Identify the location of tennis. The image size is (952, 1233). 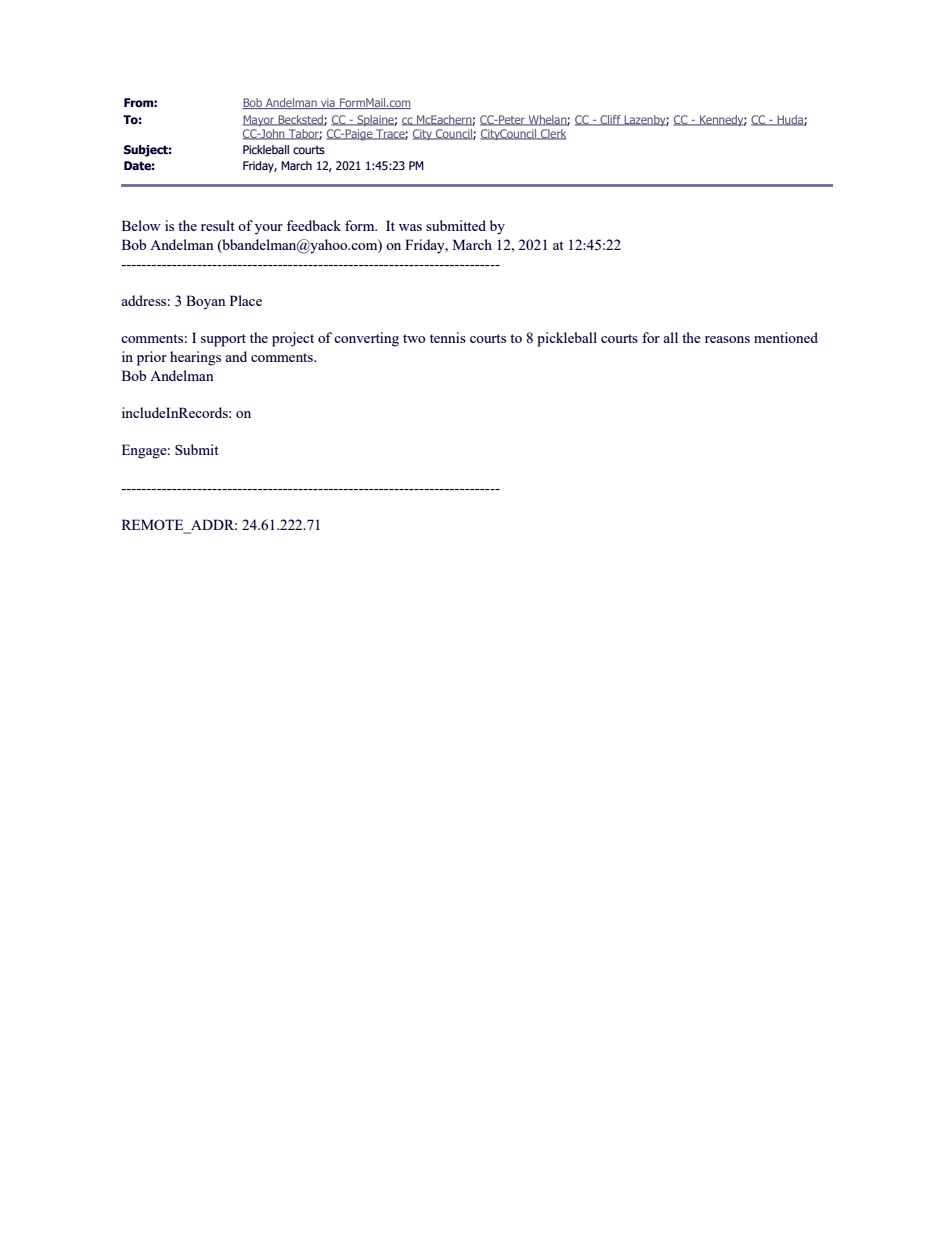
(448, 337).
